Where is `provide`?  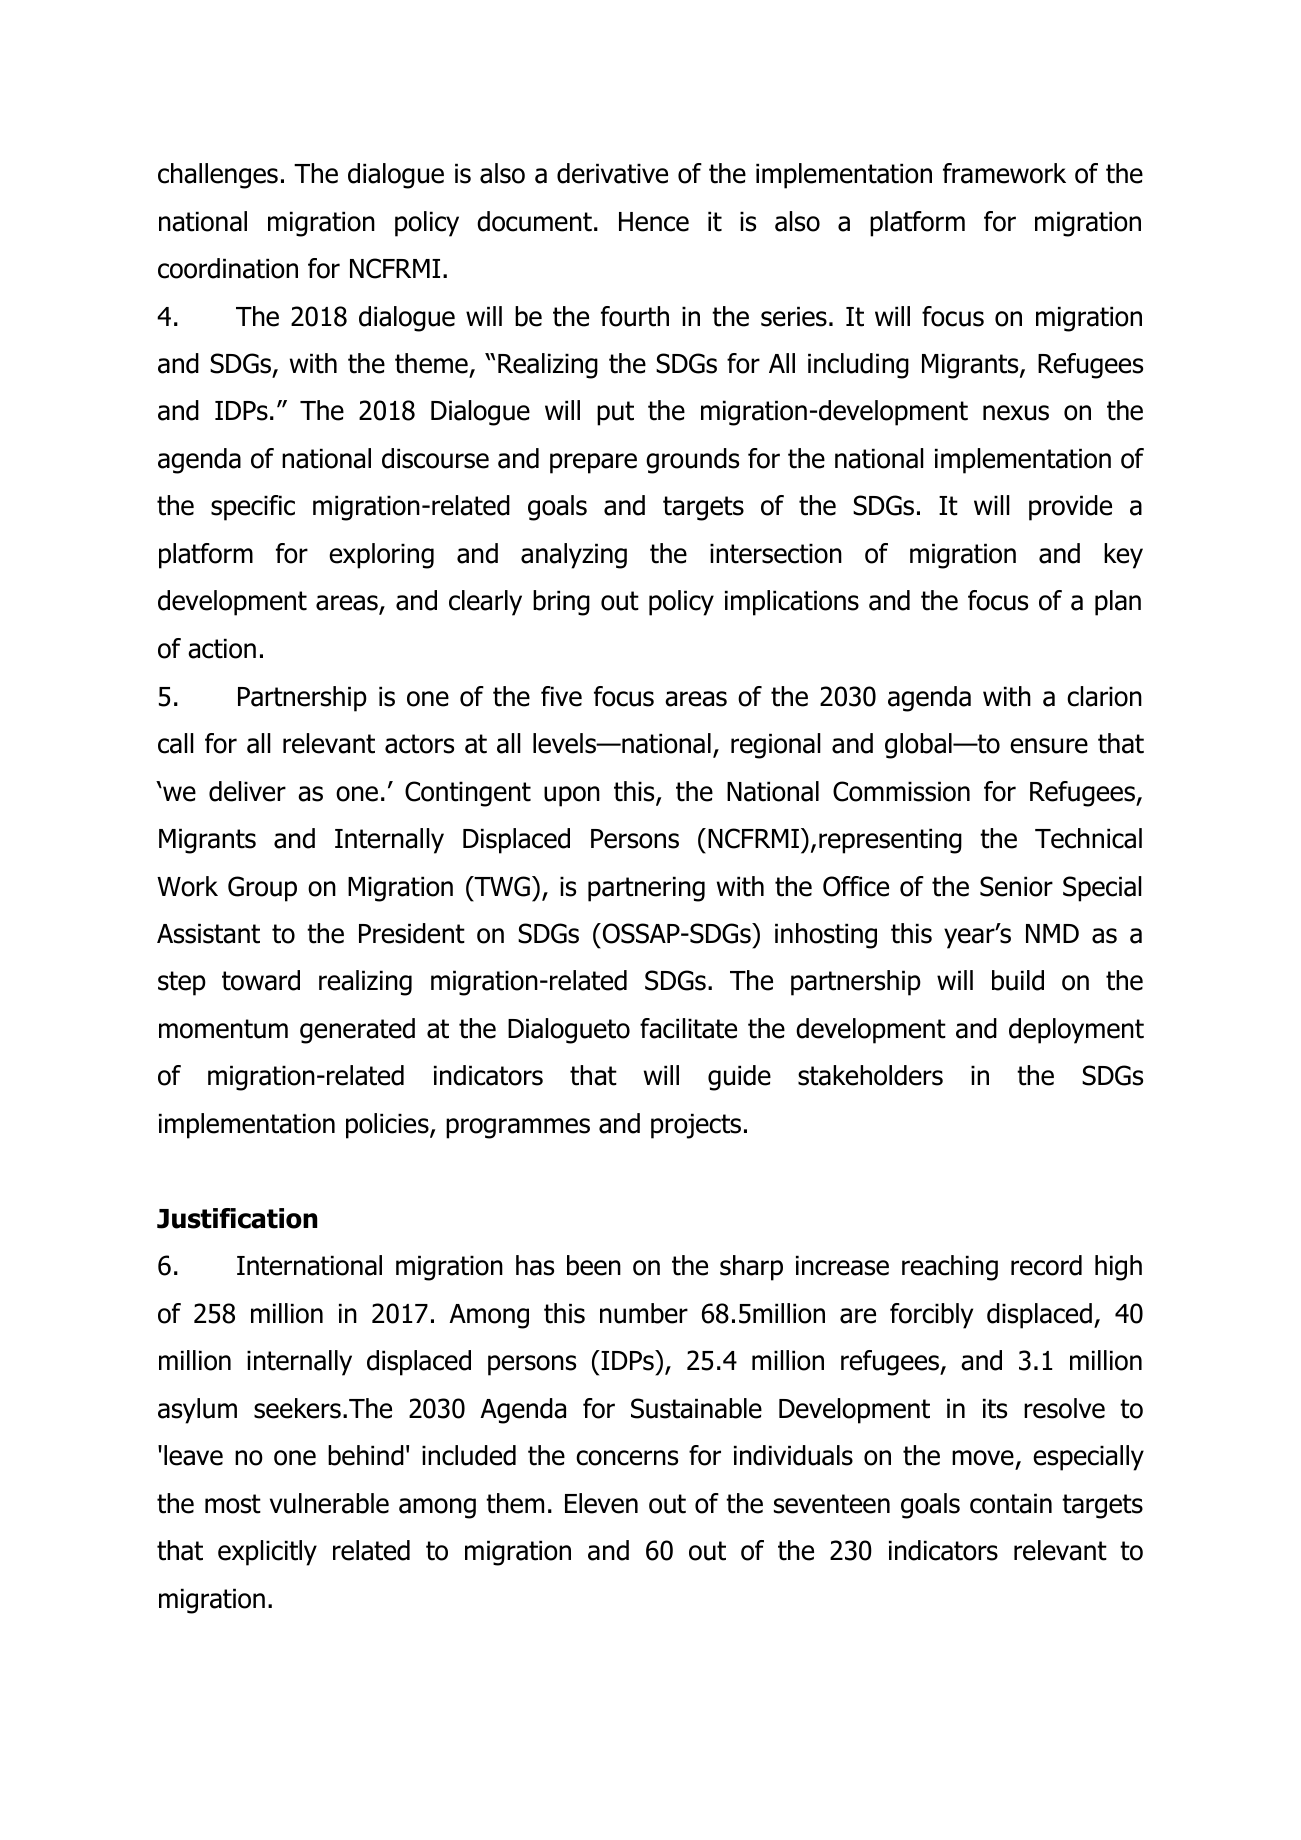
provide is located at coordinates (1070, 508).
